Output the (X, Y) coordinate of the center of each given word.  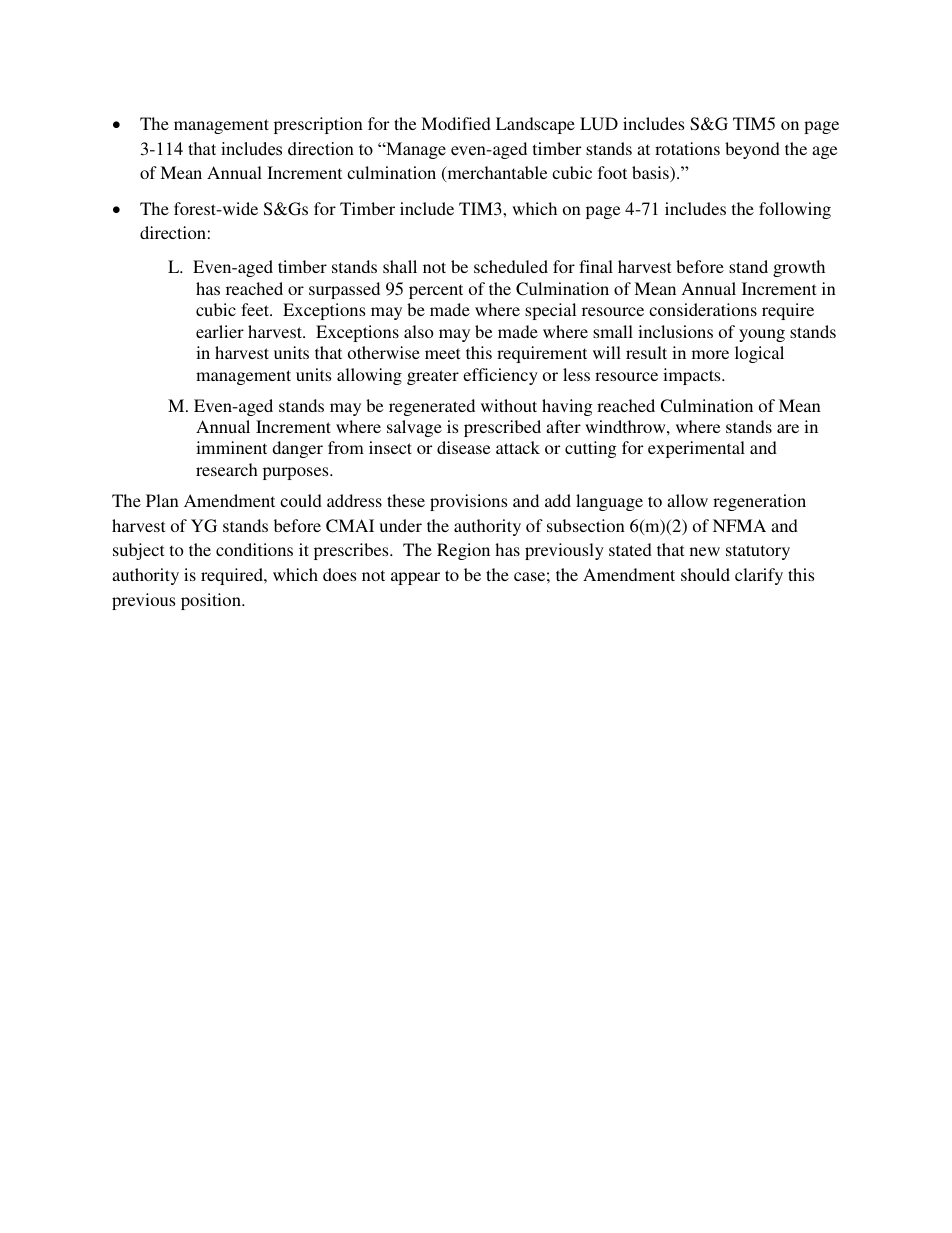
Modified (456, 123)
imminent (231, 447)
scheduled (511, 266)
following (795, 210)
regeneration (759, 502)
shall (400, 266)
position (212, 601)
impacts (693, 376)
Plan (162, 500)
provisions (468, 502)
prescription (318, 125)
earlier (220, 331)
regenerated (432, 407)
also (419, 331)
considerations (703, 309)
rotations (687, 148)
